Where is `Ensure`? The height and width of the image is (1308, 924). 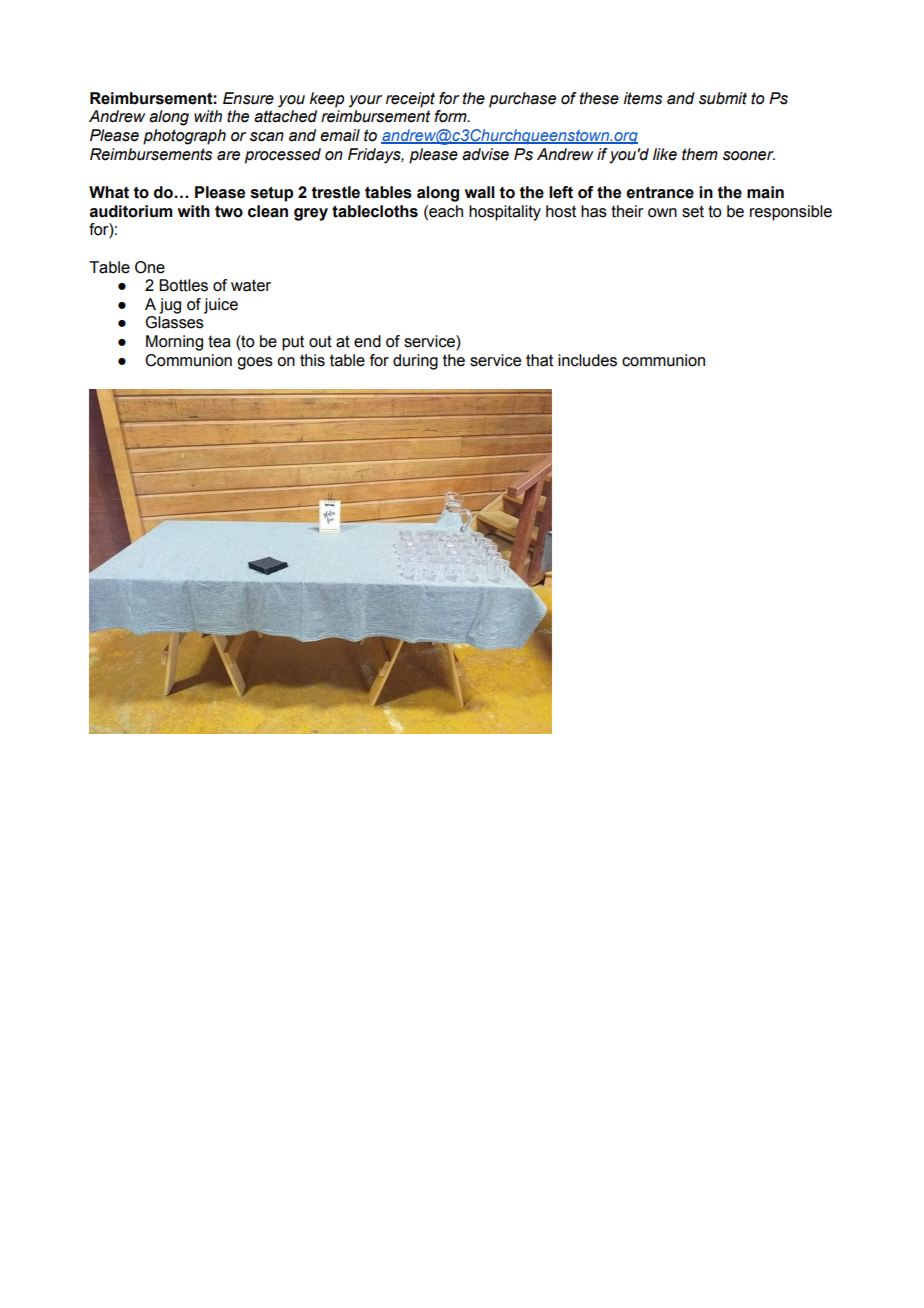
Ensure is located at coordinates (248, 98).
